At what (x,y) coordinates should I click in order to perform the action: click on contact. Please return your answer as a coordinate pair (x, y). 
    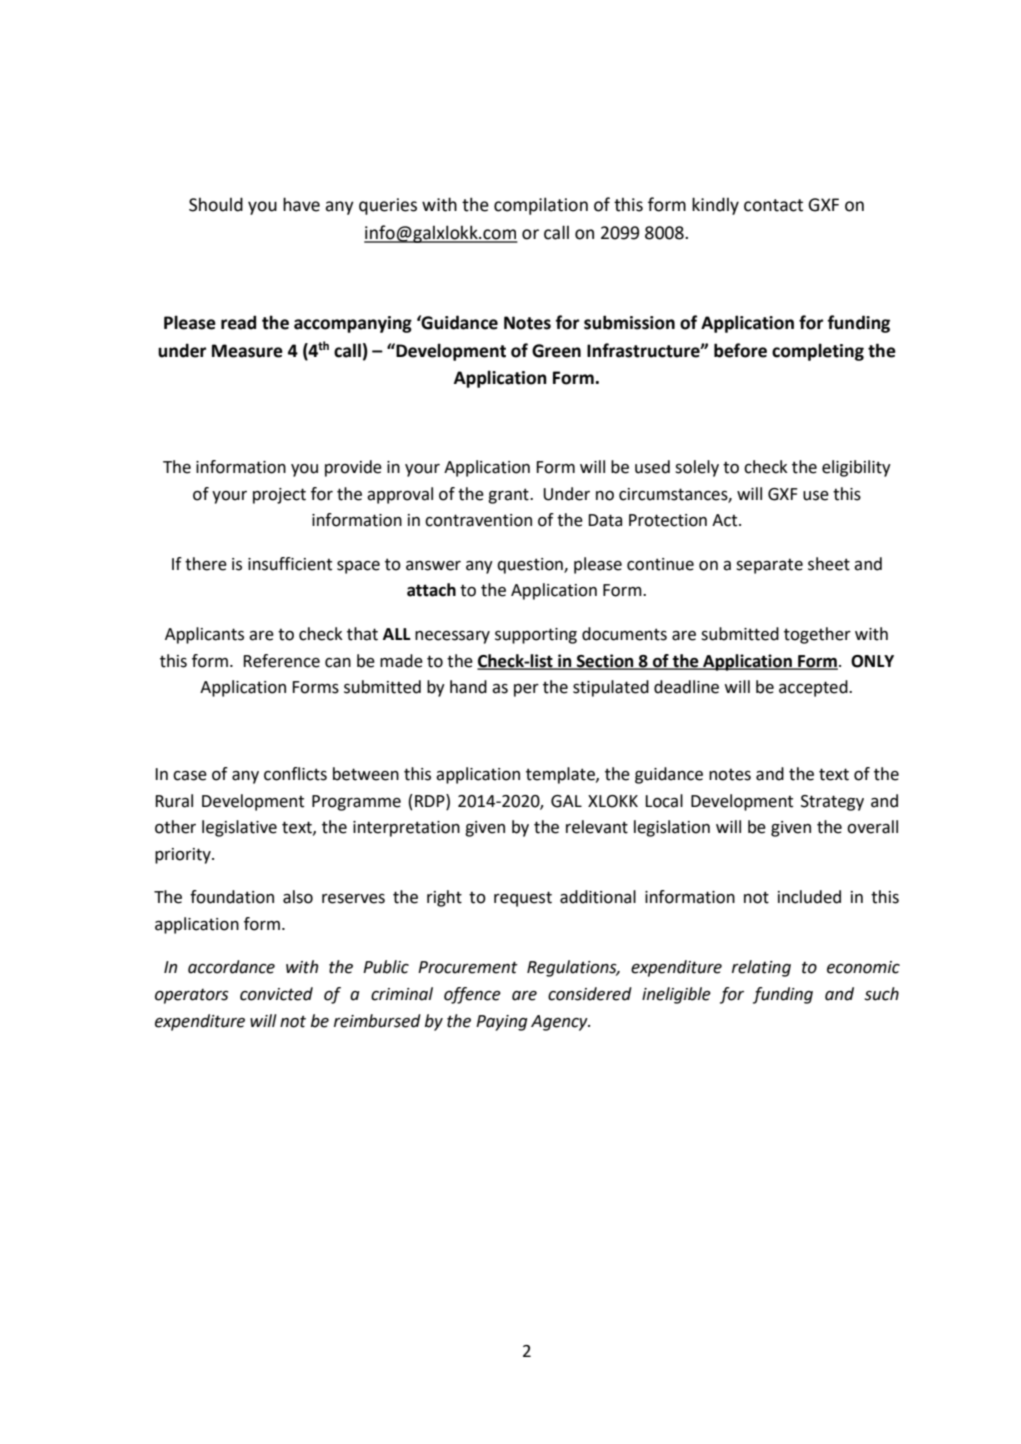
    Looking at the image, I should click on (773, 205).
